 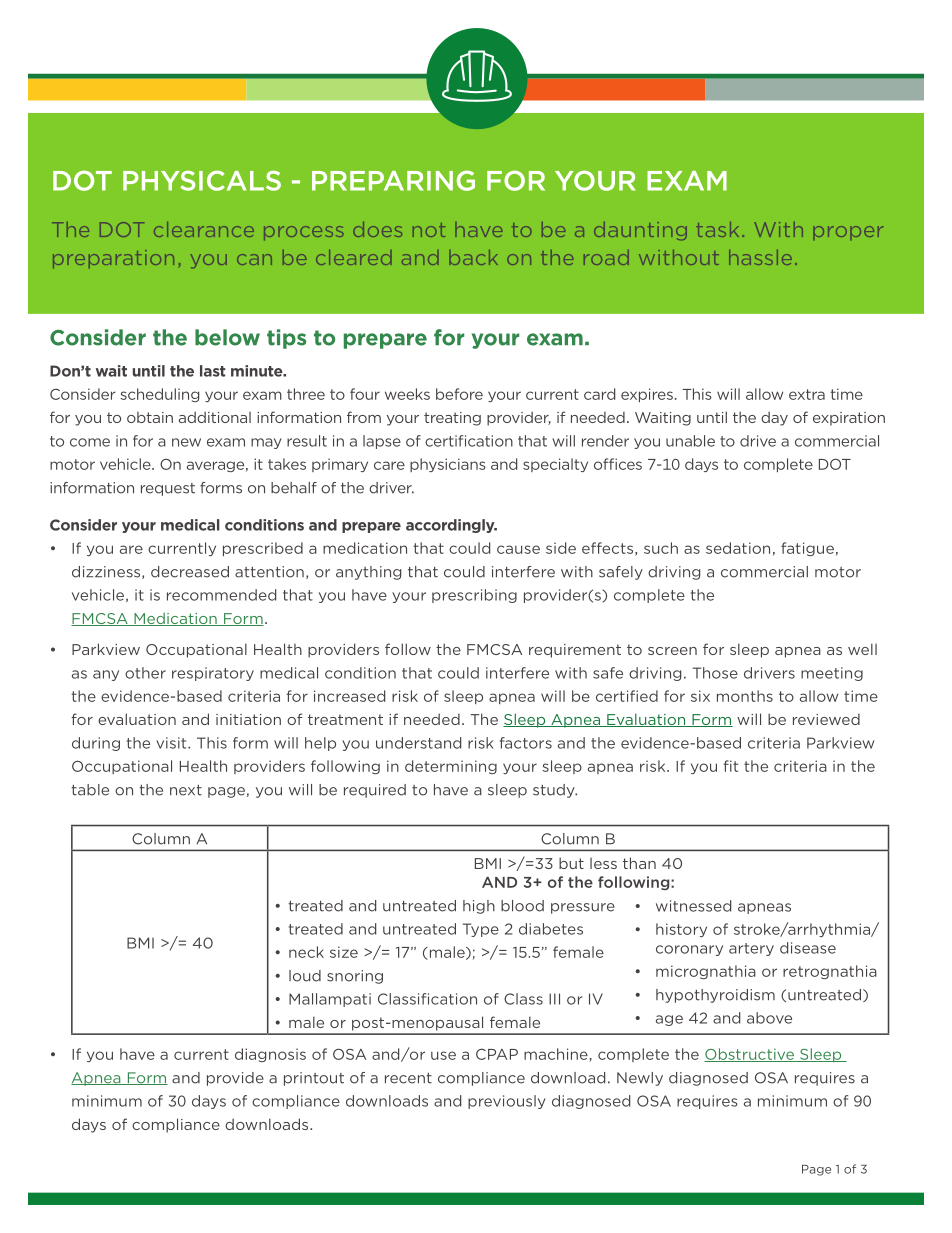 What do you see at coordinates (479, 907) in the page?
I see `high` at bounding box center [479, 907].
